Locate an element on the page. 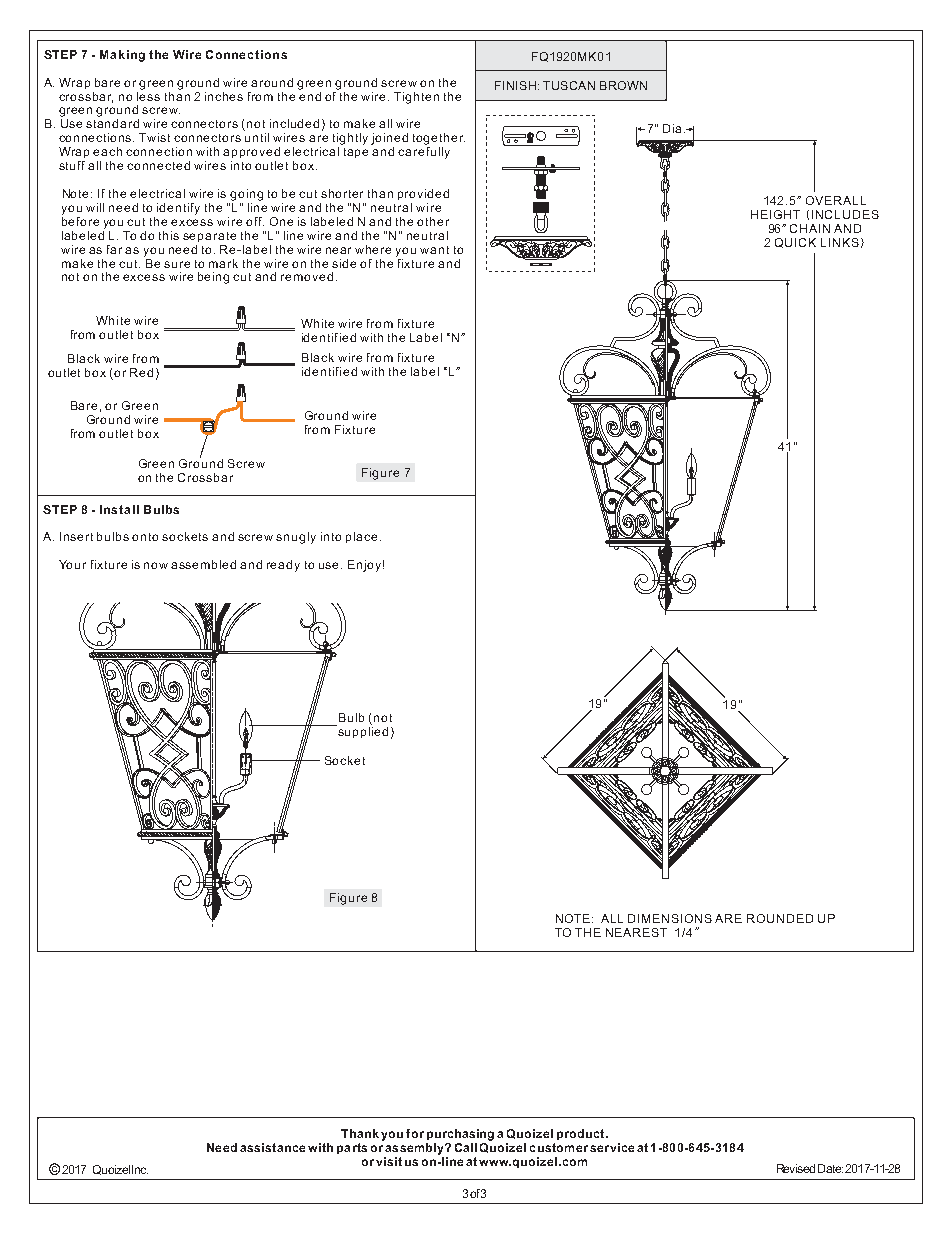 This document has height=1233, width=952. now is located at coordinates (156, 565).
